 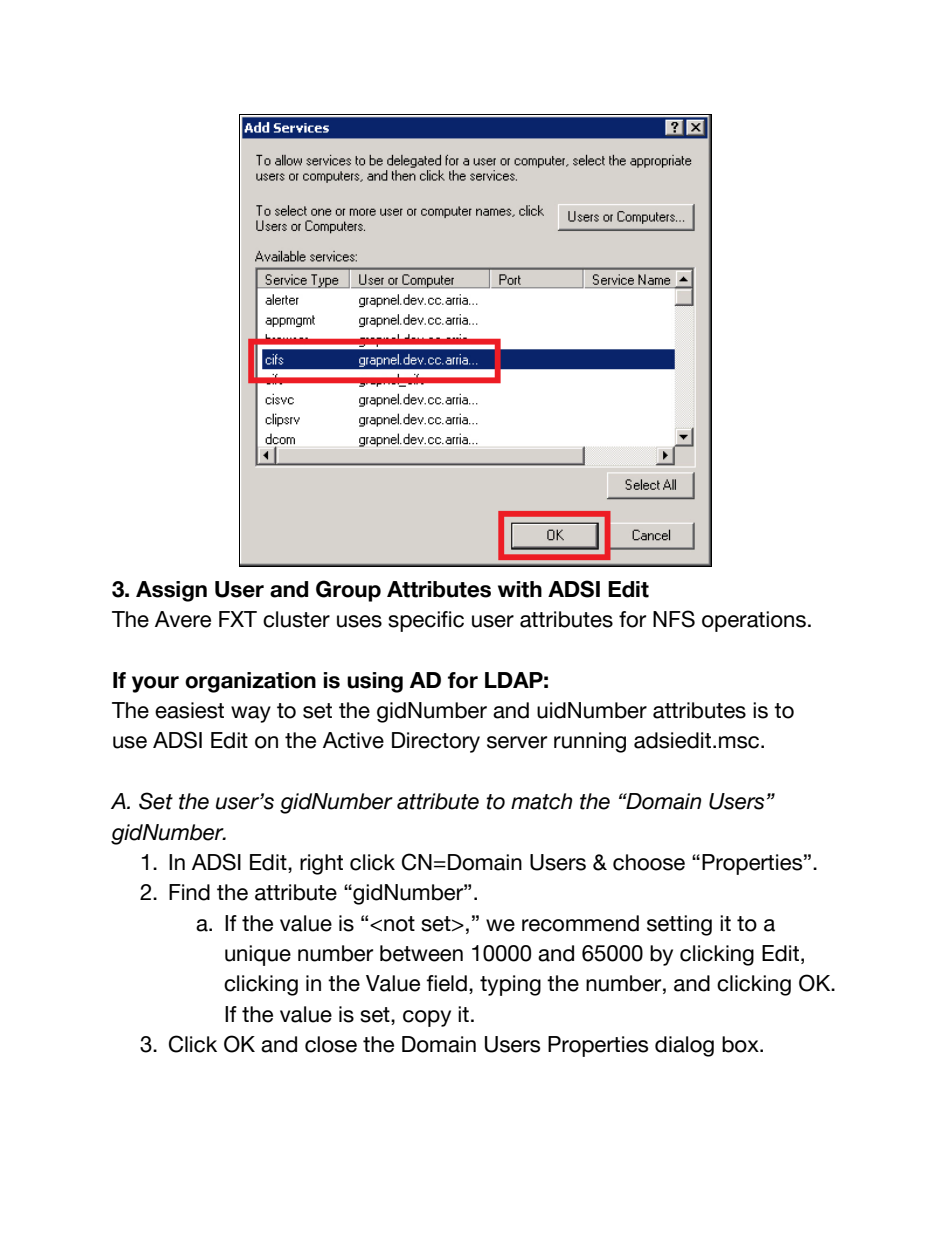 What do you see at coordinates (189, 892) in the document?
I see `Find` at bounding box center [189, 892].
